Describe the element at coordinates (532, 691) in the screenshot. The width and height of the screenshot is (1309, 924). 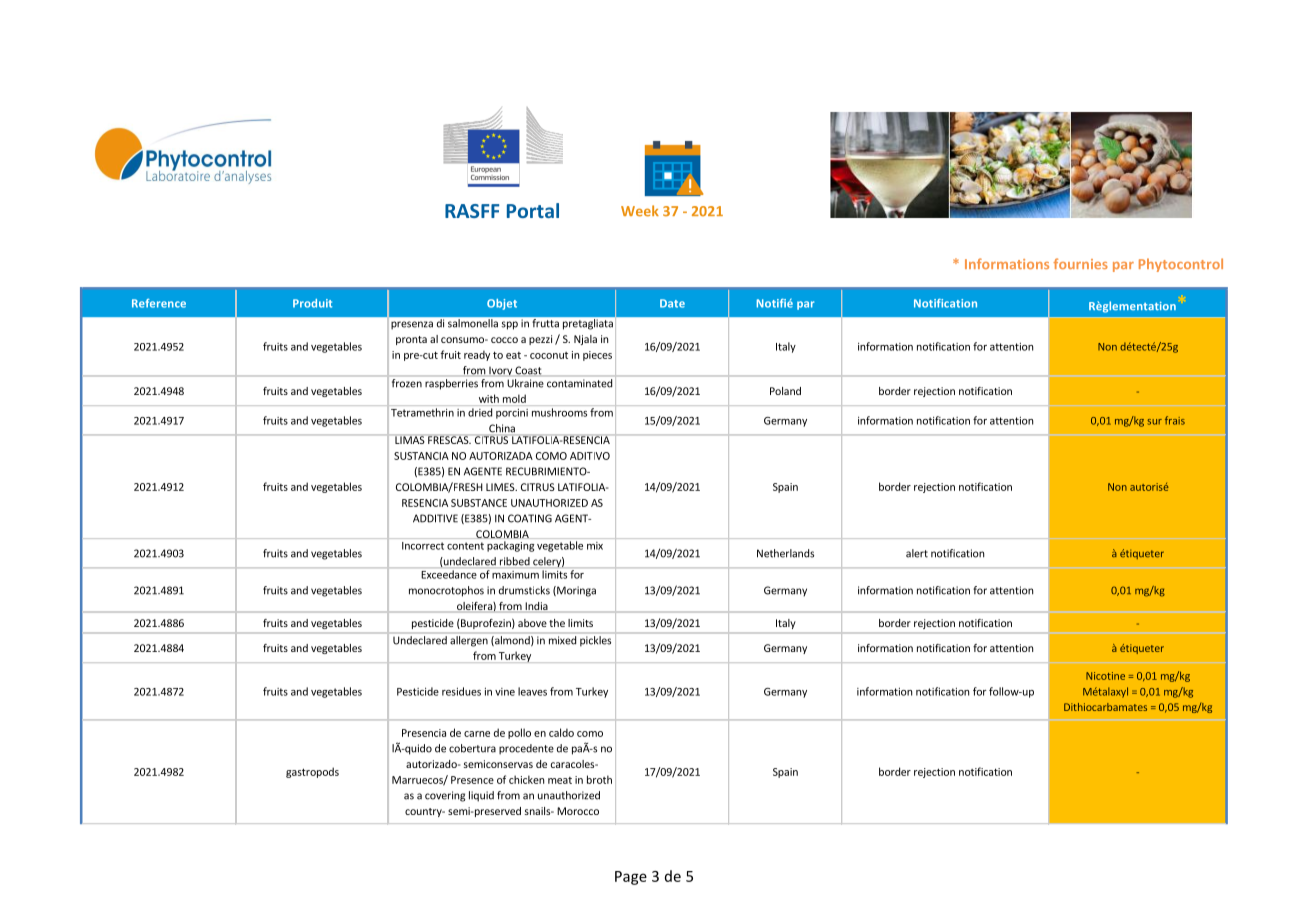
I see `leaves` at that location.
